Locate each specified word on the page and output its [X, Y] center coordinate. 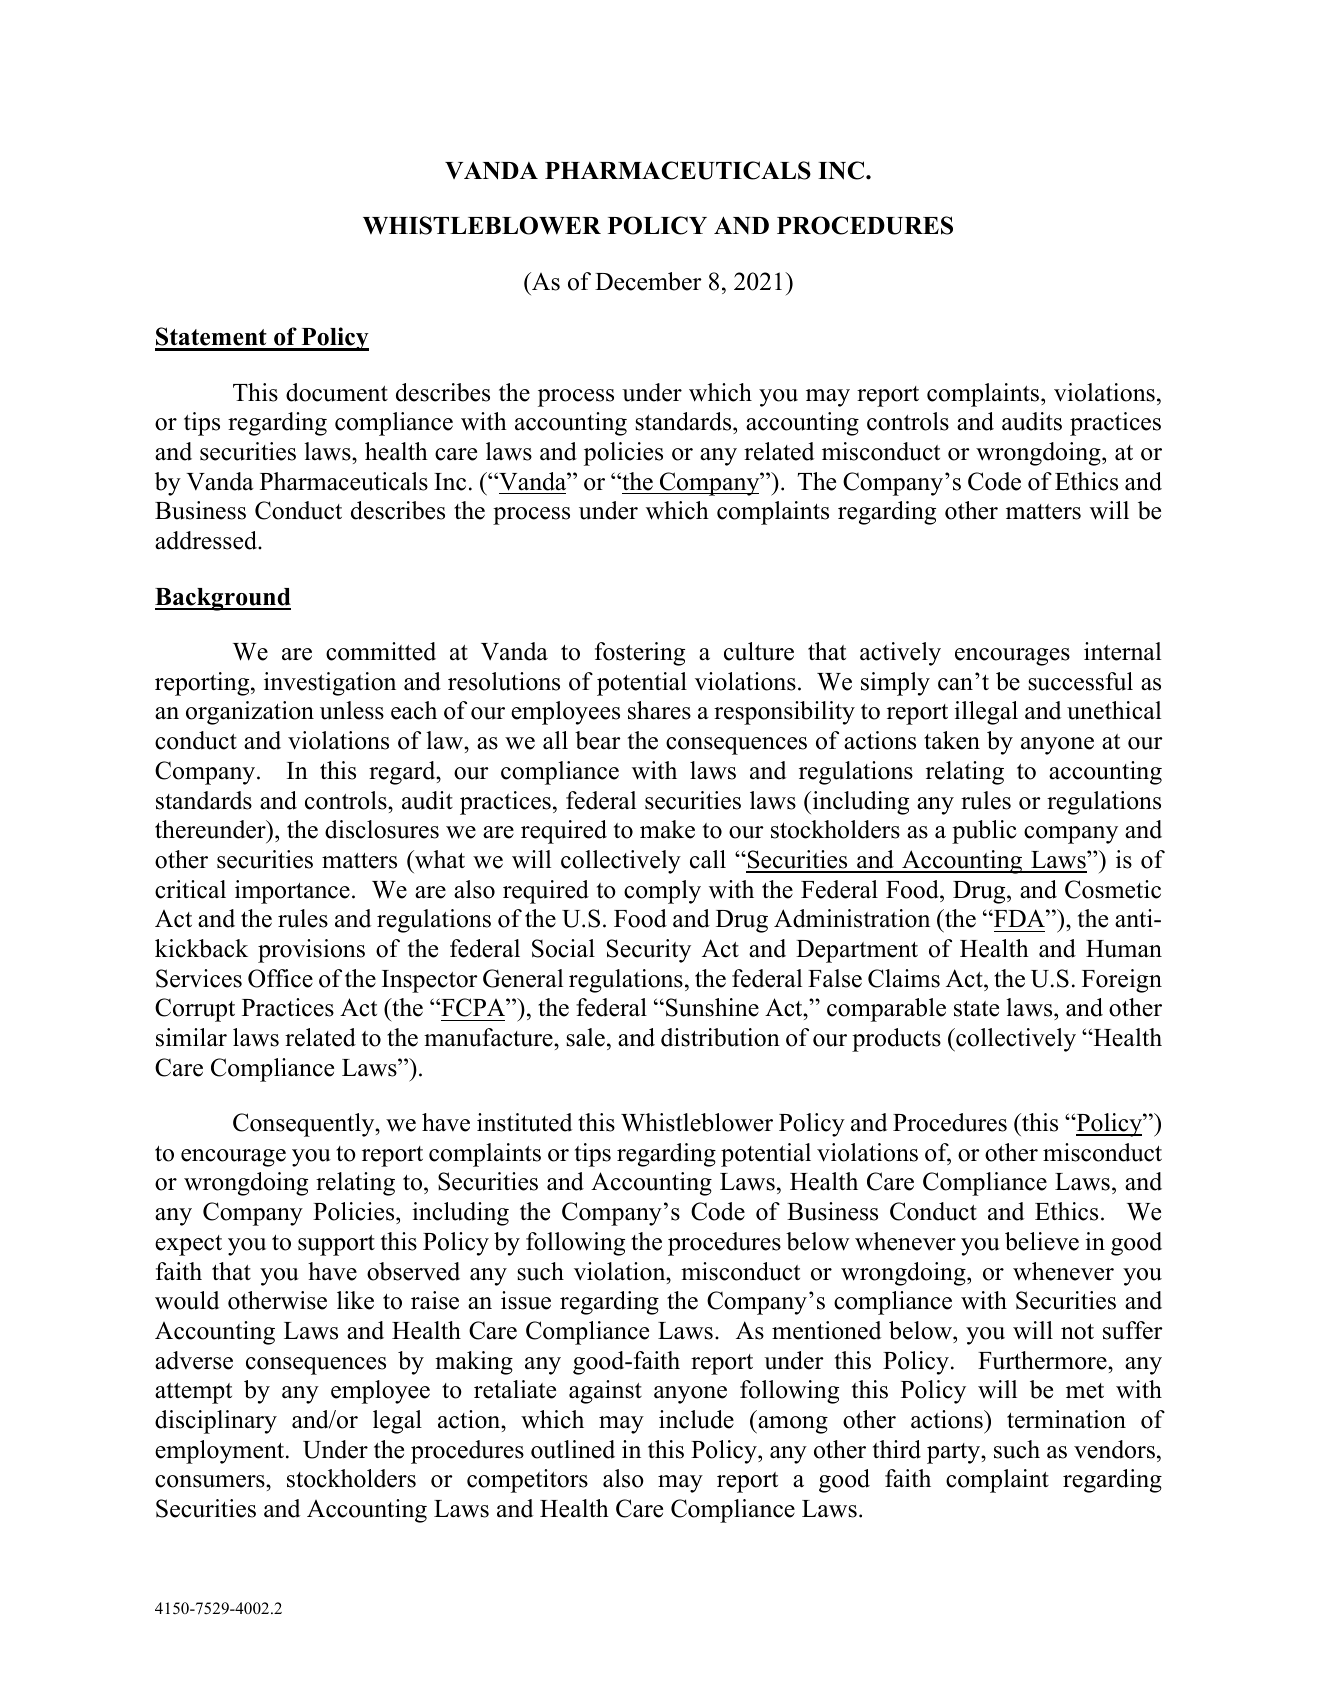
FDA [1019, 918]
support [336, 1245]
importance [292, 892]
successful [1080, 681]
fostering [640, 654]
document [337, 392]
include [696, 1419]
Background [223, 599]
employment [221, 1452]
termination [1066, 1419]
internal [1122, 651]
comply [662, 892]
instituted [524, 1122]
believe [1042, 1241]
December [648, 281]
